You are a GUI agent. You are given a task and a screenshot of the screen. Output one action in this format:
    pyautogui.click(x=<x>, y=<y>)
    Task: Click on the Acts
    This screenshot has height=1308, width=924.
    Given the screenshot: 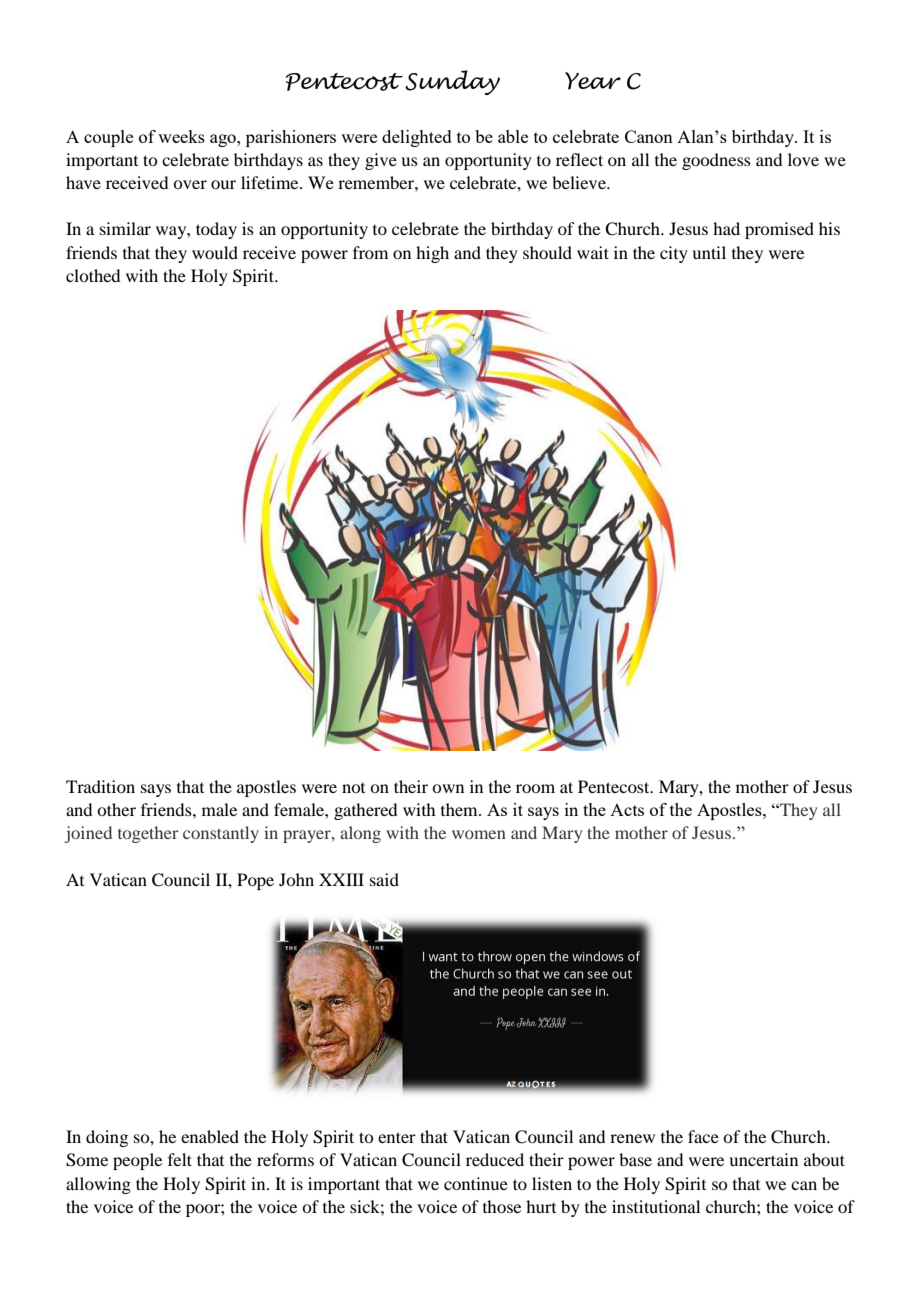 What is the action you would take?
    pyautogui.click(x=627, y=810)
